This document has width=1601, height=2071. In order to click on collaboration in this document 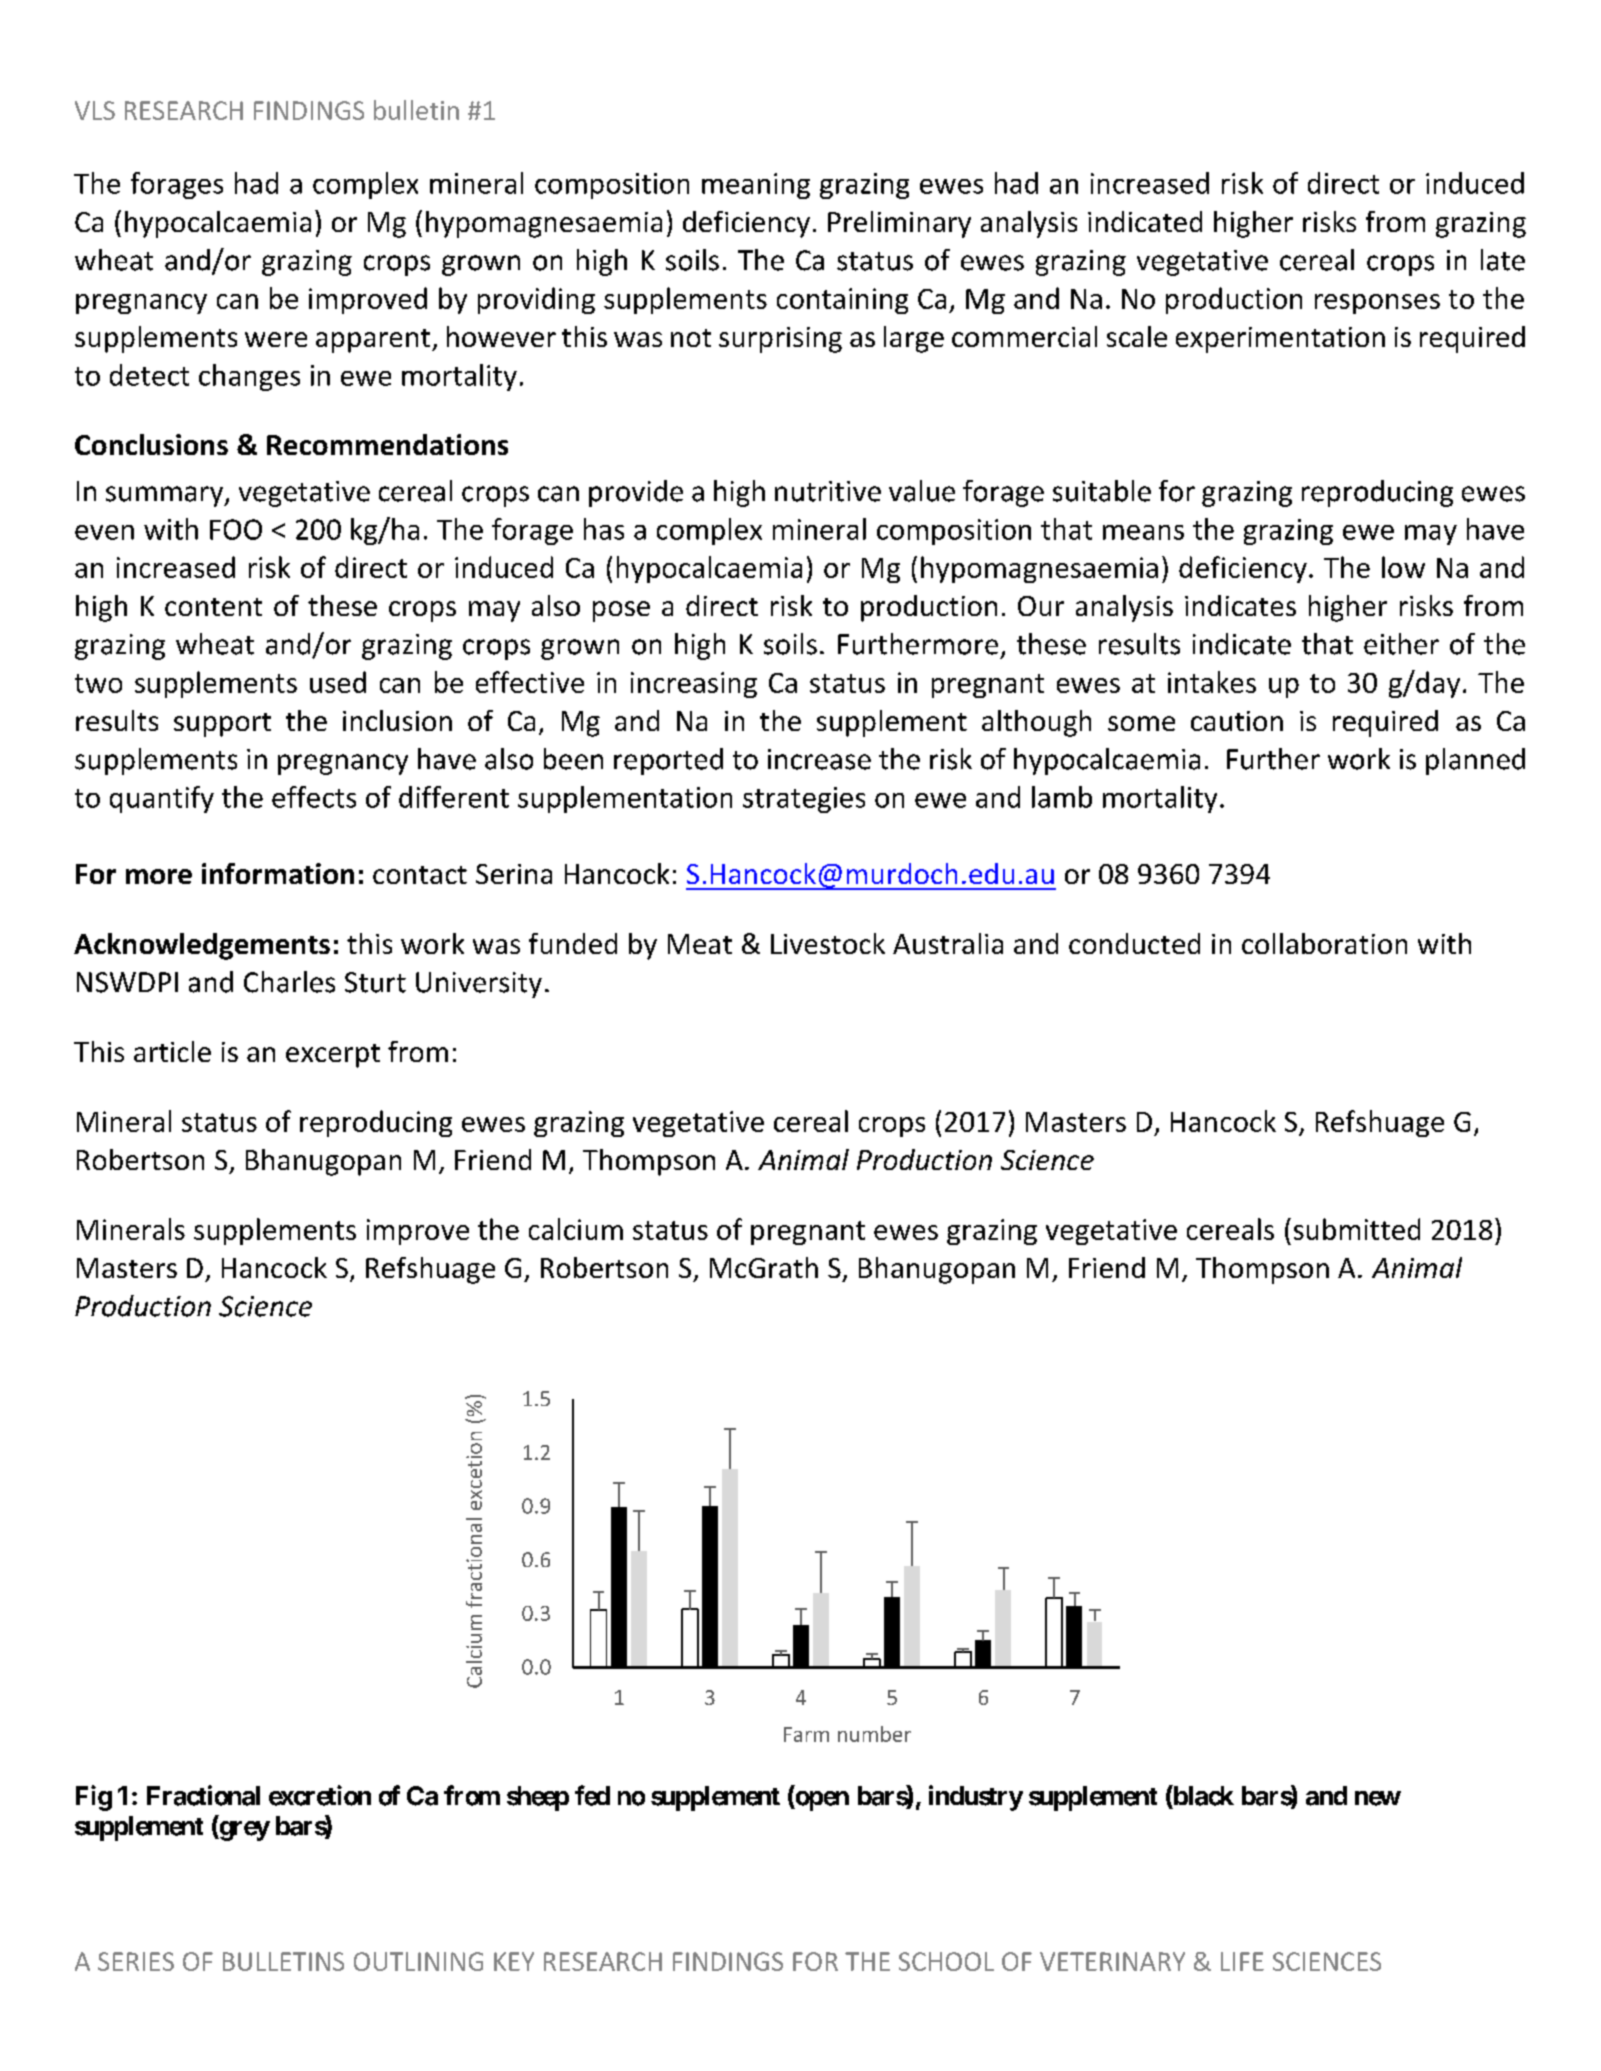, I will do `click(1324, 943)`.
